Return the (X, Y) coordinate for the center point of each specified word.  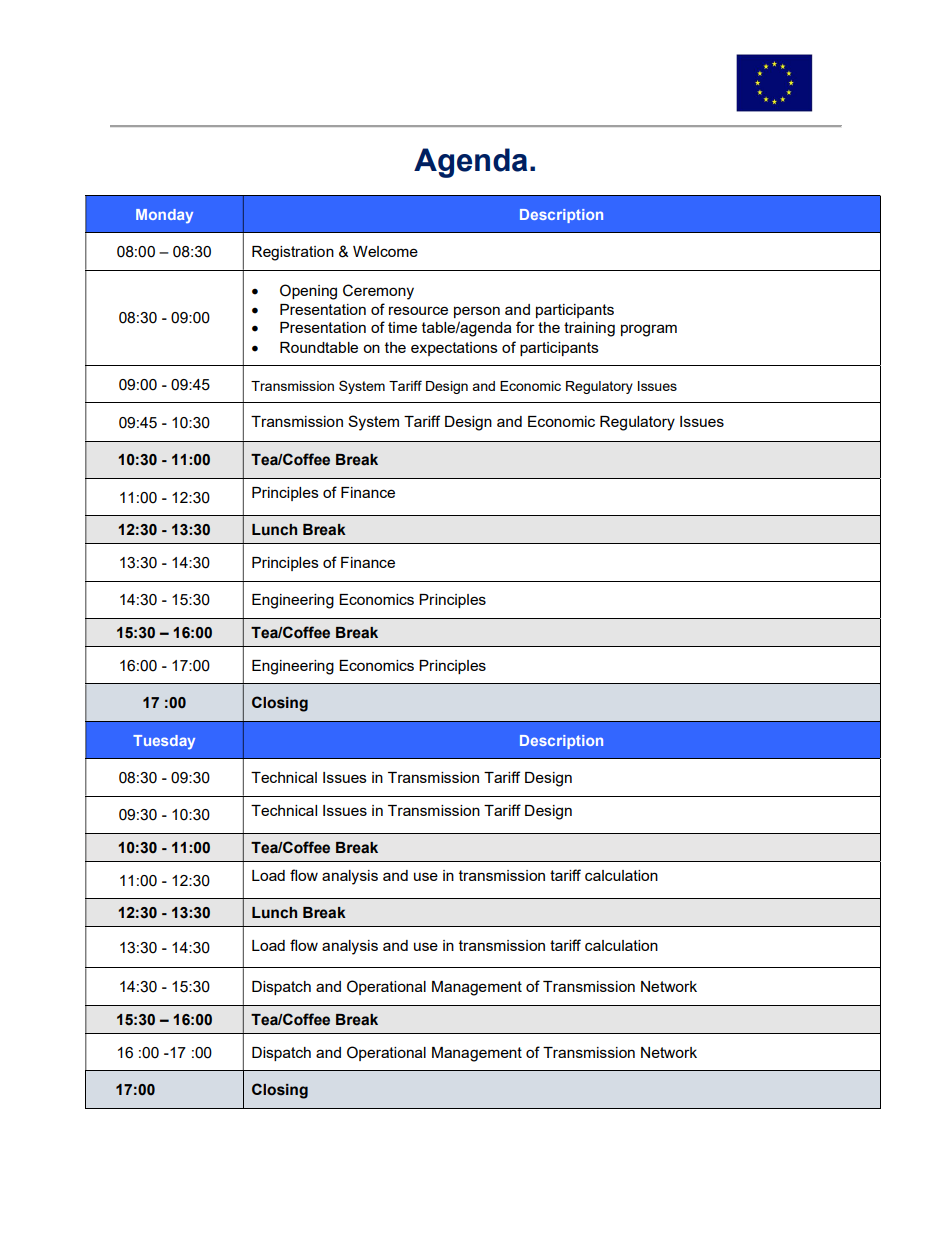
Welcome (385, 251)
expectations (454, 349)
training (589, 329)
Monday (164, 216)
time (402, 327)
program (649, 330)
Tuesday (164, 742)
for (525, 327)
